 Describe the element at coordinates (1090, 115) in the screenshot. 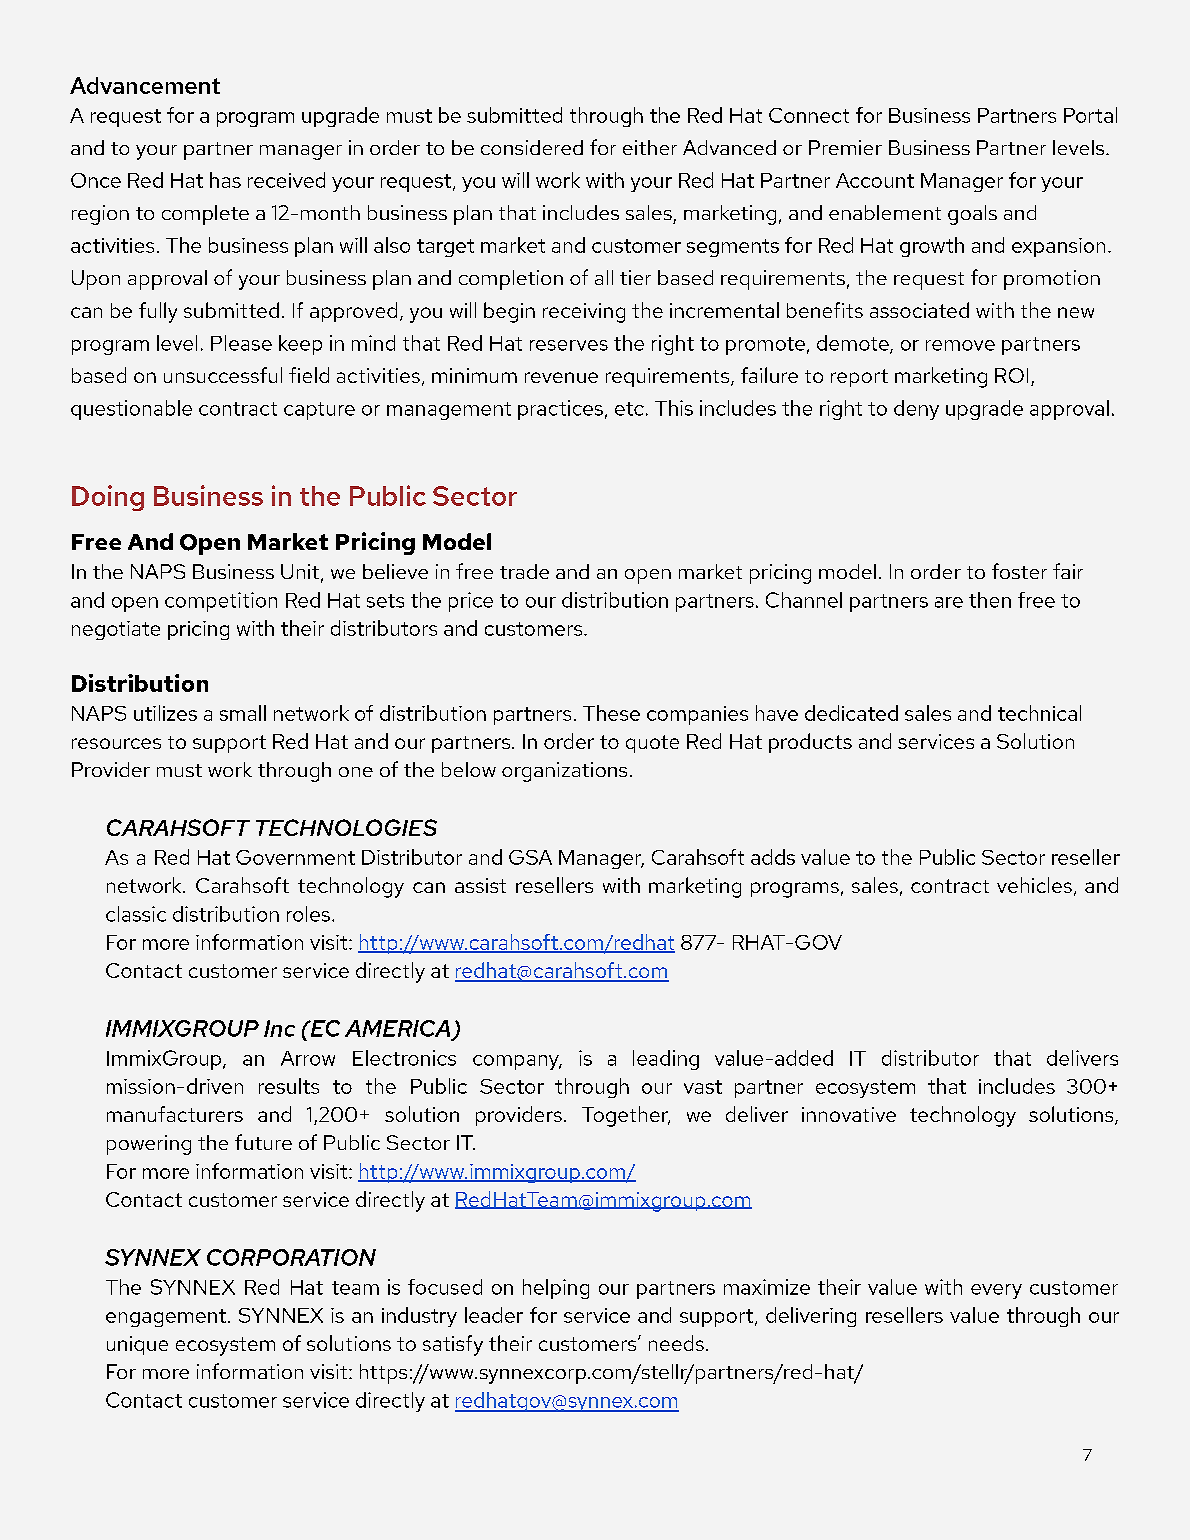

I see `Portal` at that location.
